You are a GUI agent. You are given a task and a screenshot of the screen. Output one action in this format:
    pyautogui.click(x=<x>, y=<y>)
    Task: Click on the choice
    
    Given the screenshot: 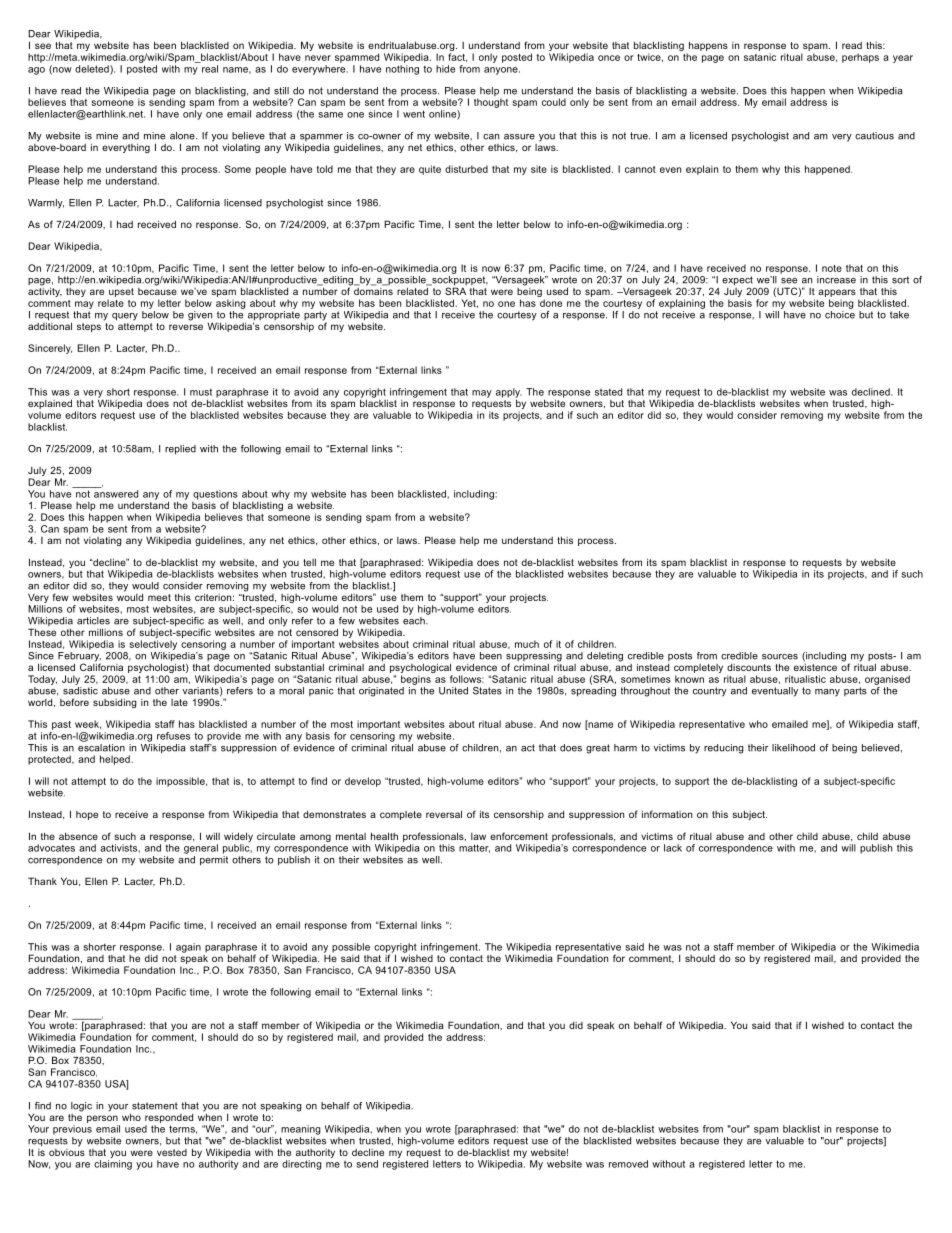 What is the action you would take?
    pyautogui.click(x=840, y=315)
